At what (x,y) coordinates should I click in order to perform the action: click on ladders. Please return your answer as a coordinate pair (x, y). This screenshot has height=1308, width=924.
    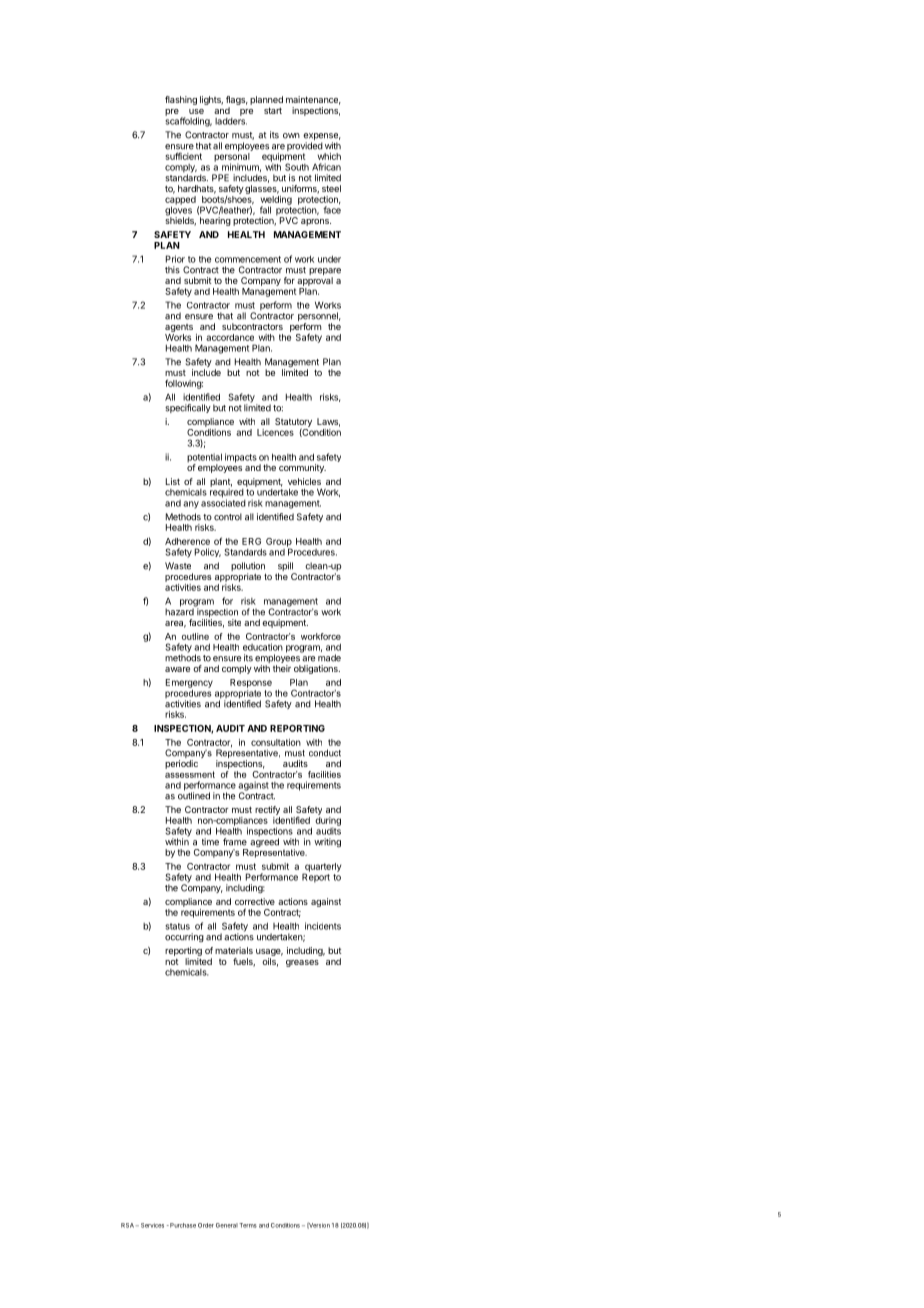
    Looking at the image, I should click on (231, 120).
